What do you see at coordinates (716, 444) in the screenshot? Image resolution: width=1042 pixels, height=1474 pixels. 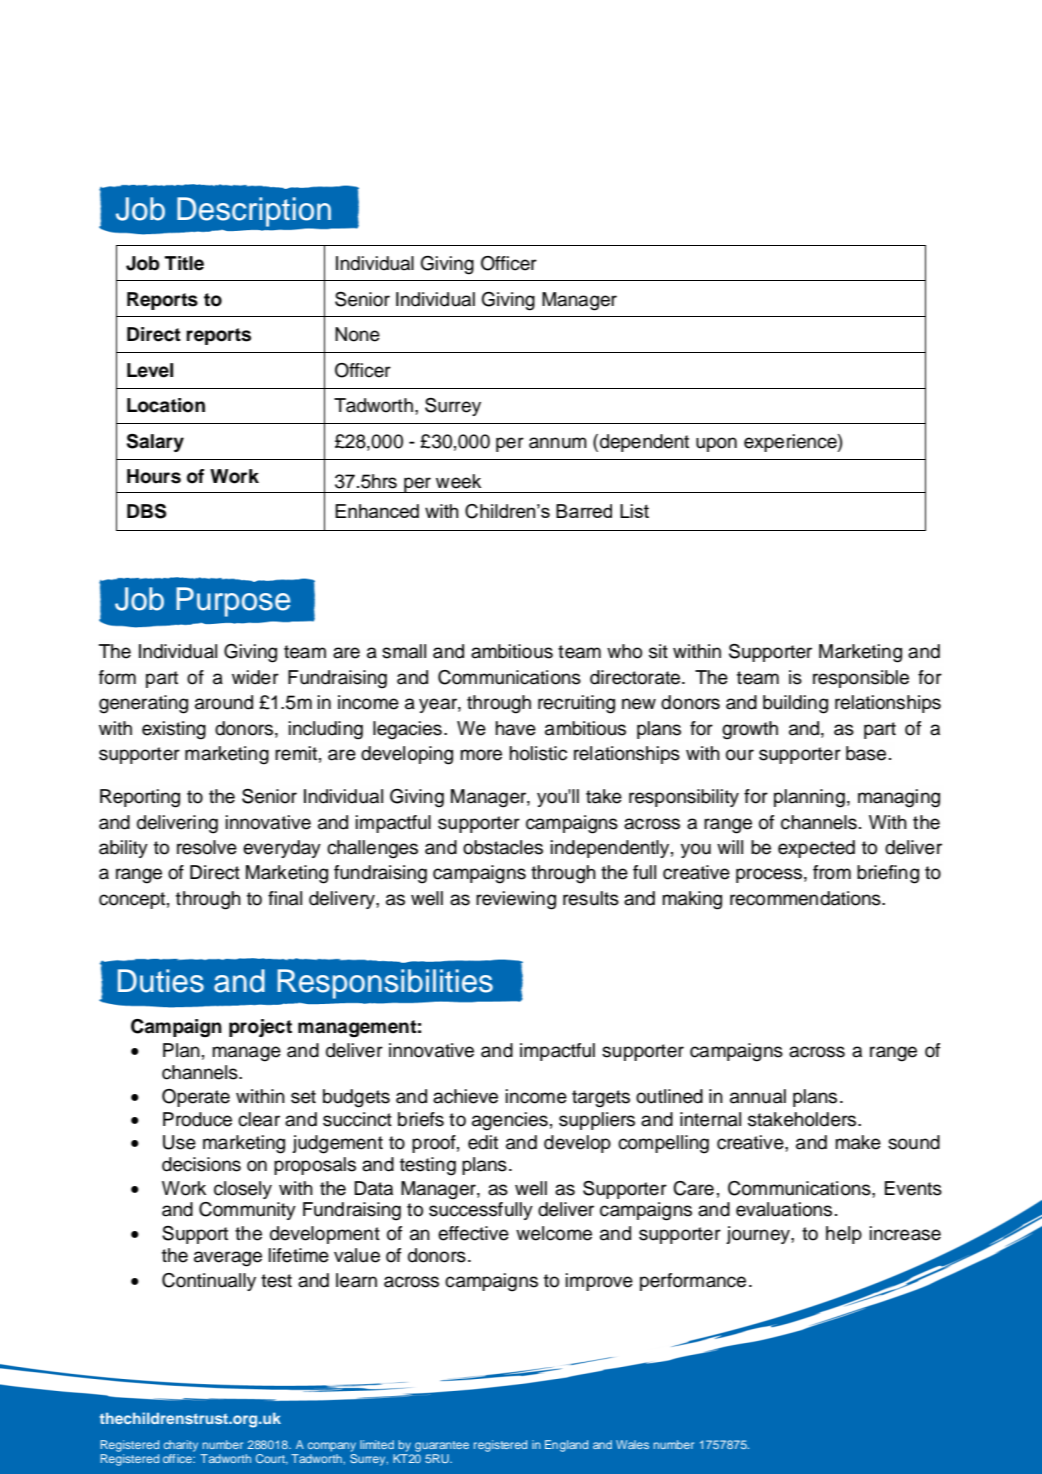 I see `upon` at bounding box center [716, 444].
